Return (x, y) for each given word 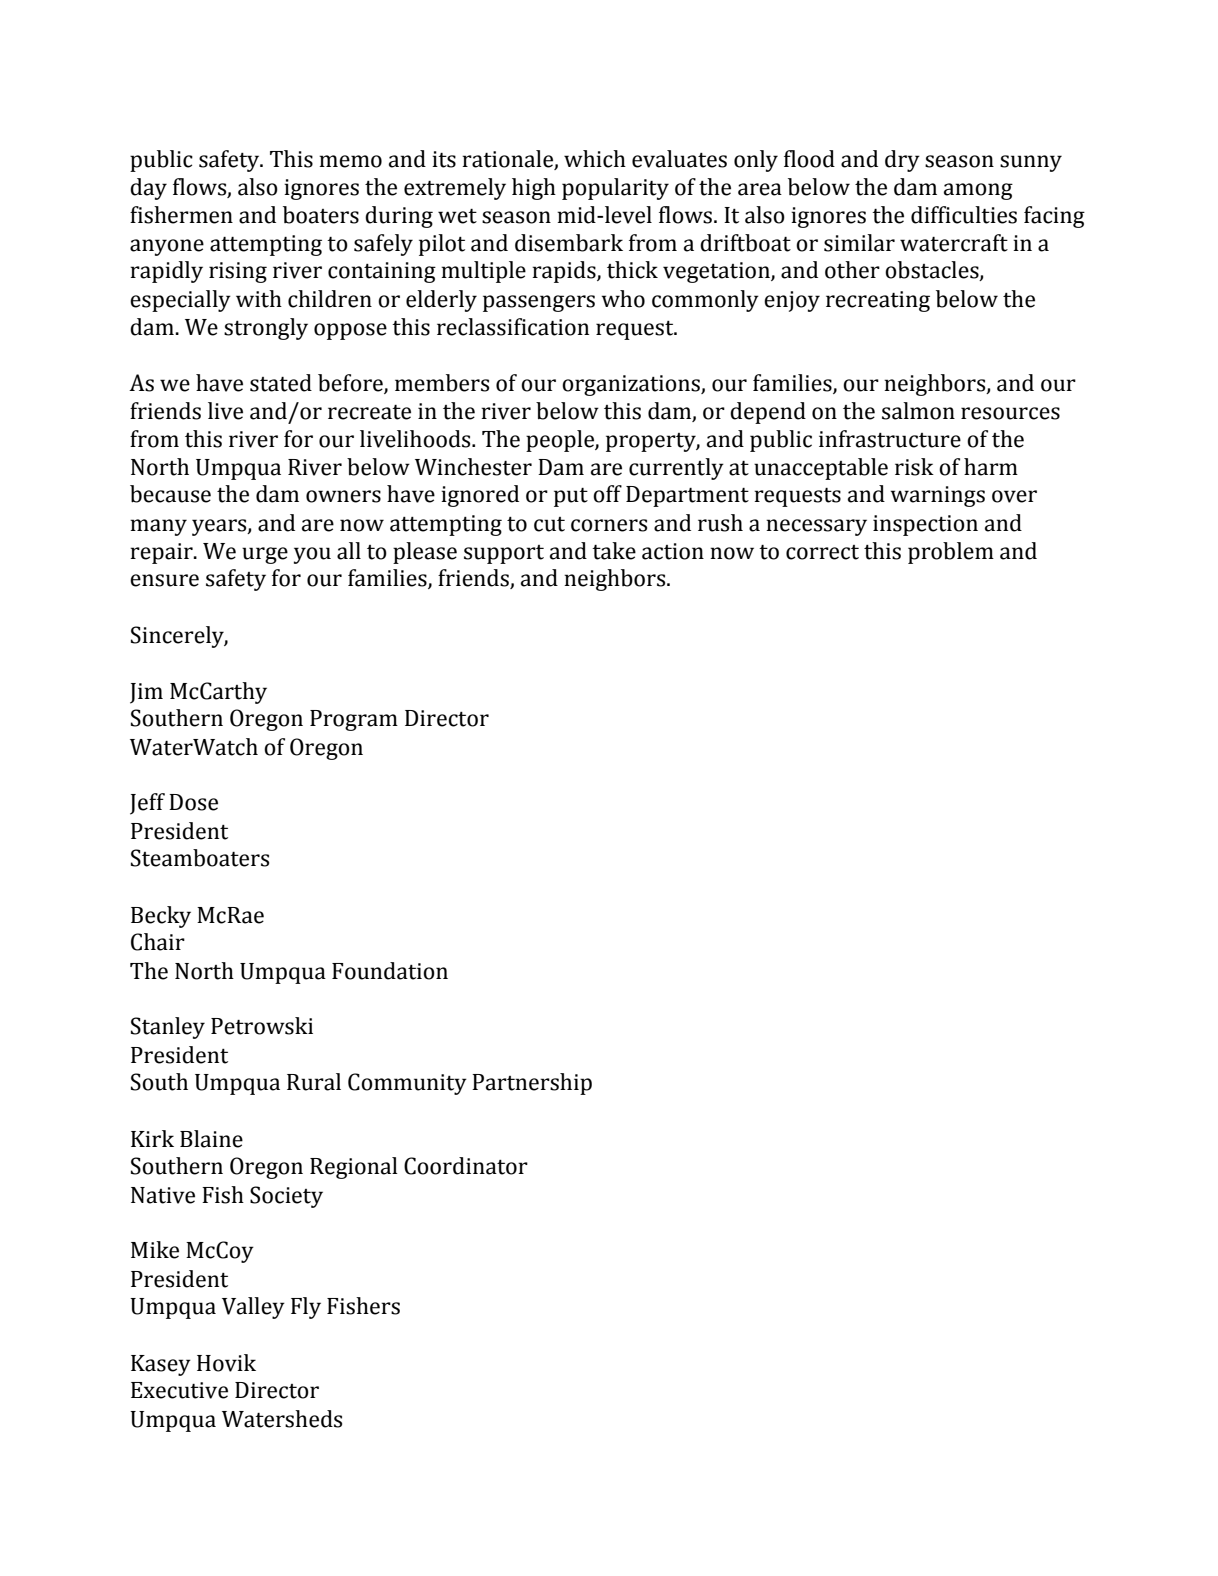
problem (951, 553)
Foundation (390, 971)
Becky (161, 917)
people (561, 441)
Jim (146, 693)
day (148, 189)
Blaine (211, 1139)
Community (407, 1084)
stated (281, 383)
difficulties (964, 215)
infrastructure (890, 439)
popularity (615, 189)
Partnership (532, 1084)
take (614, 551)
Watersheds (282, 1419)
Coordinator (466, 1166)
